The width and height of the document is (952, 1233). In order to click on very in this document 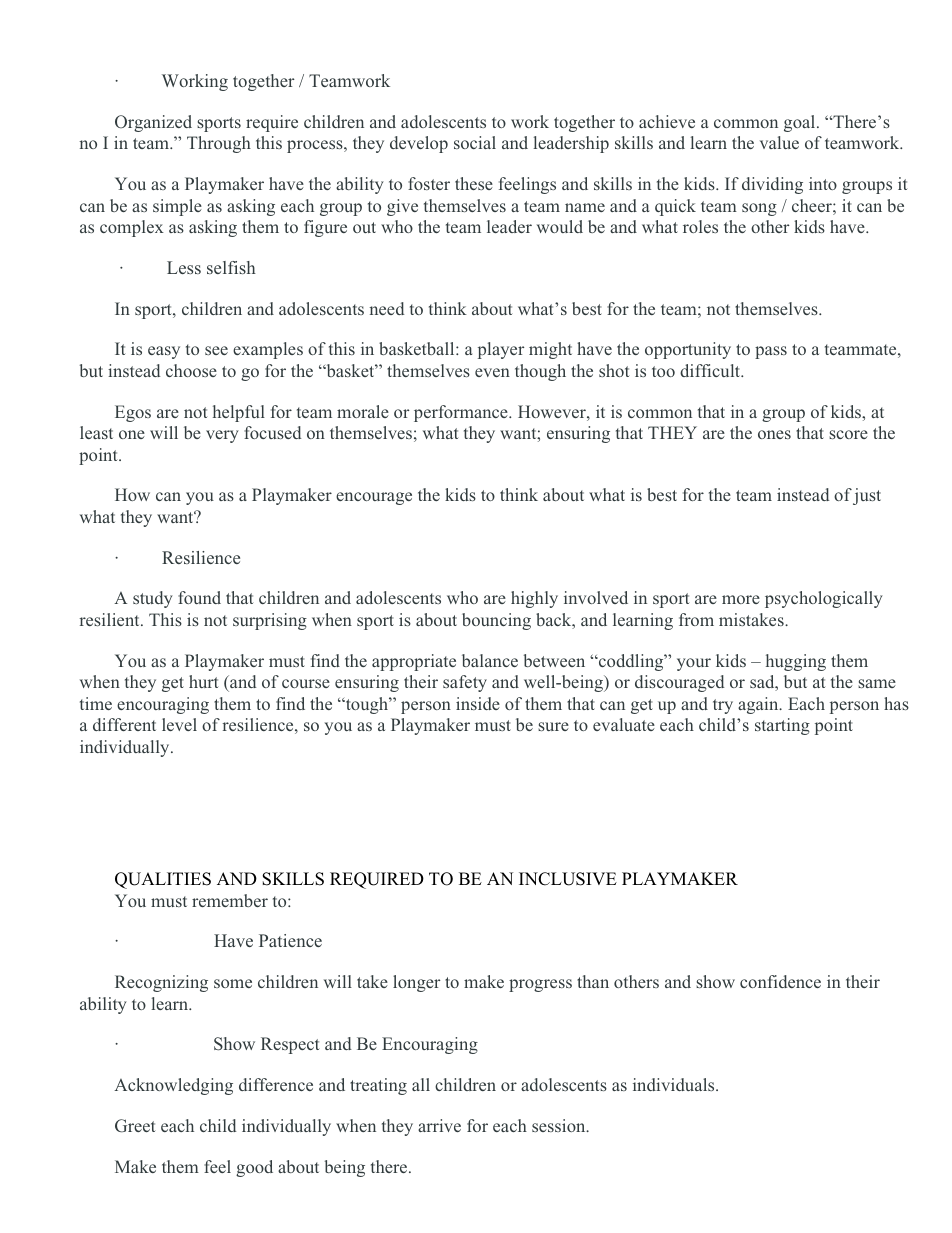, I will do `click(222, 436)`.
